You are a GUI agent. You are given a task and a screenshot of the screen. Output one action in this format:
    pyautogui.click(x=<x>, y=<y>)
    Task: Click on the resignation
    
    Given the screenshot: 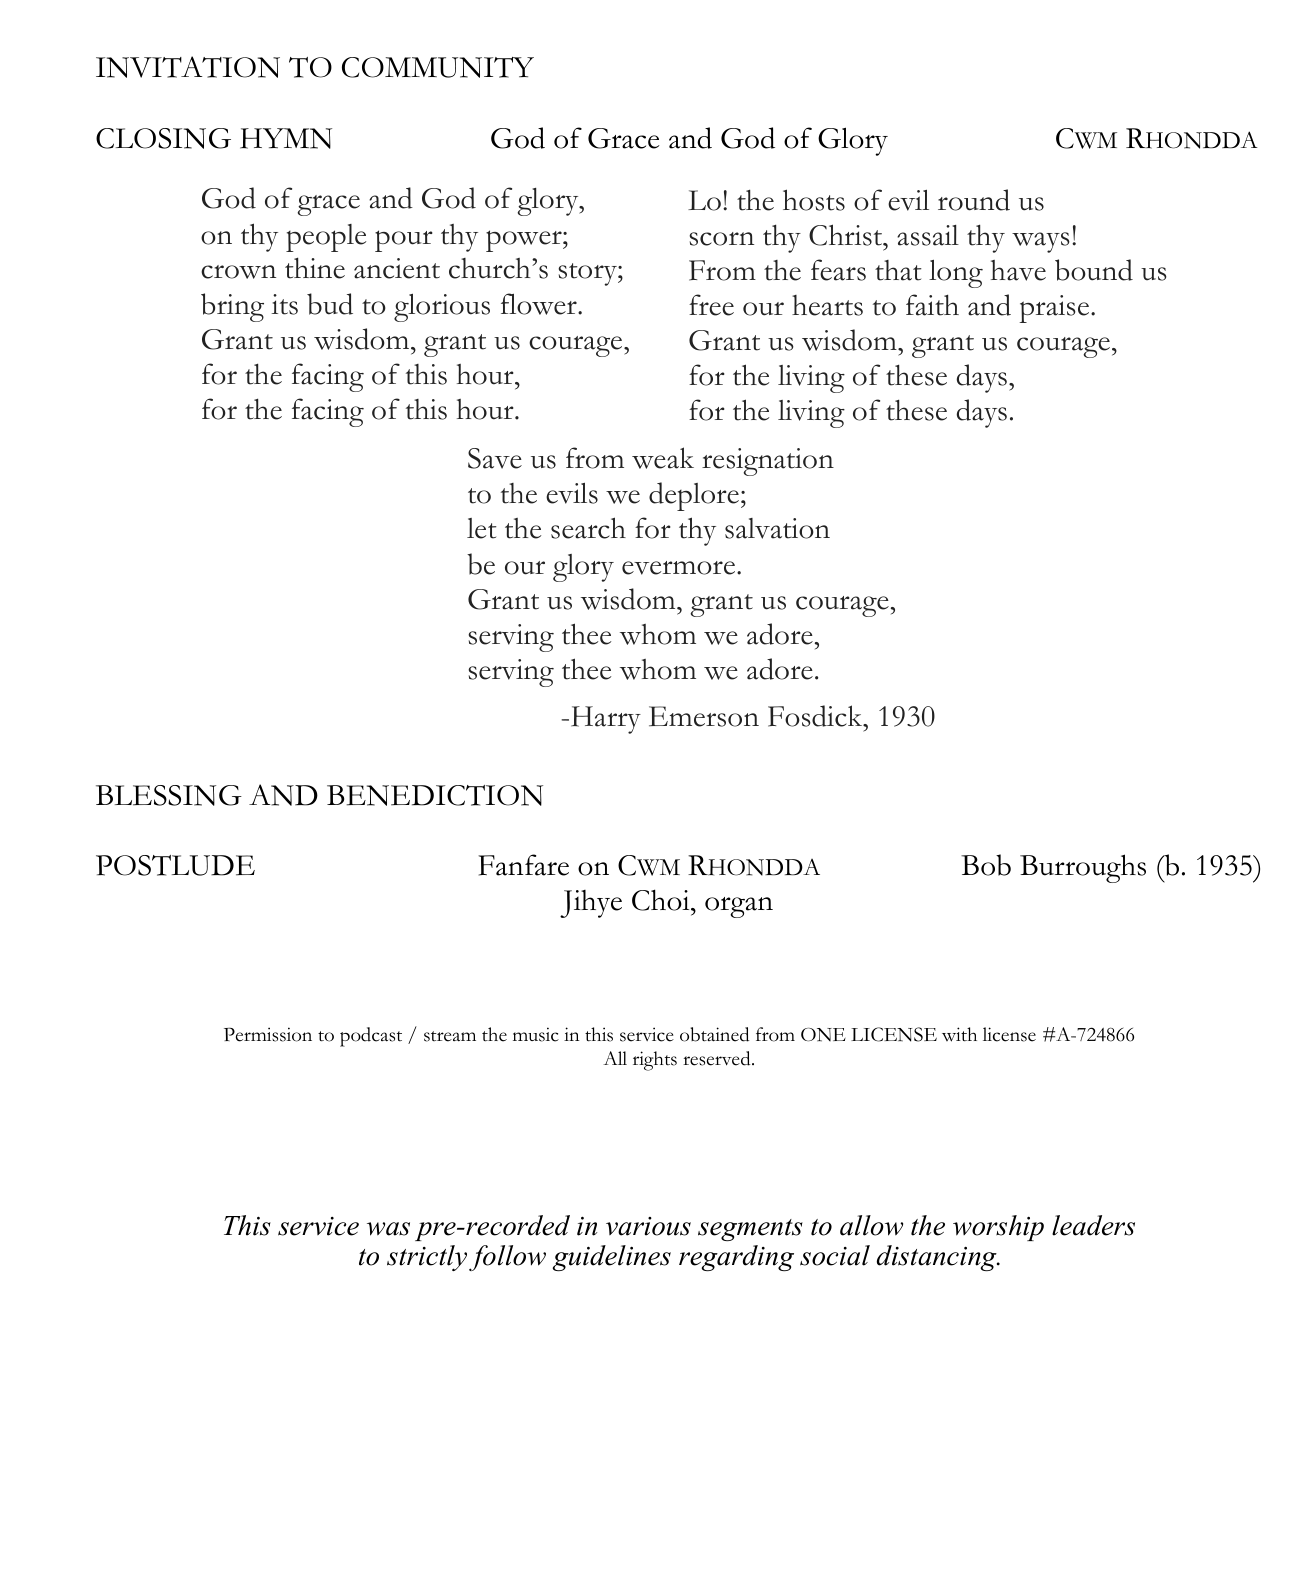 What is the action you would take?
    pyautogui.click(x=768, y=462)
